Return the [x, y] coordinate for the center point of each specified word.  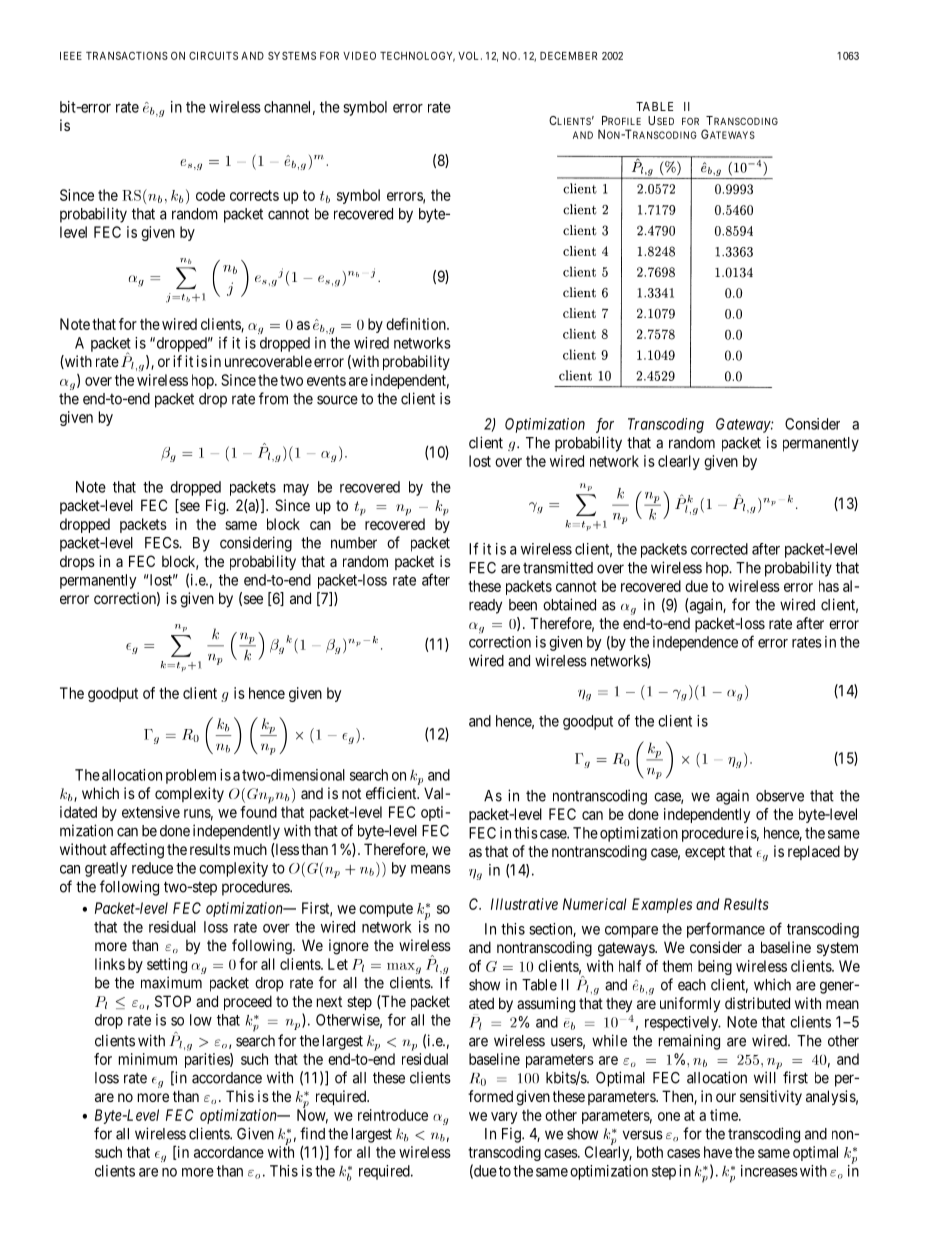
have [718, 1152]
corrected [719, 549]
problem [191, 776]
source [337, 400]
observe [780, 796]
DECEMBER [568, 56]
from [273, 398]
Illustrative [524, 904]
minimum [148, 1059]
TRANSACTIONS [127, 55]
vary [504, 1118]
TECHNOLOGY [417, 57]
